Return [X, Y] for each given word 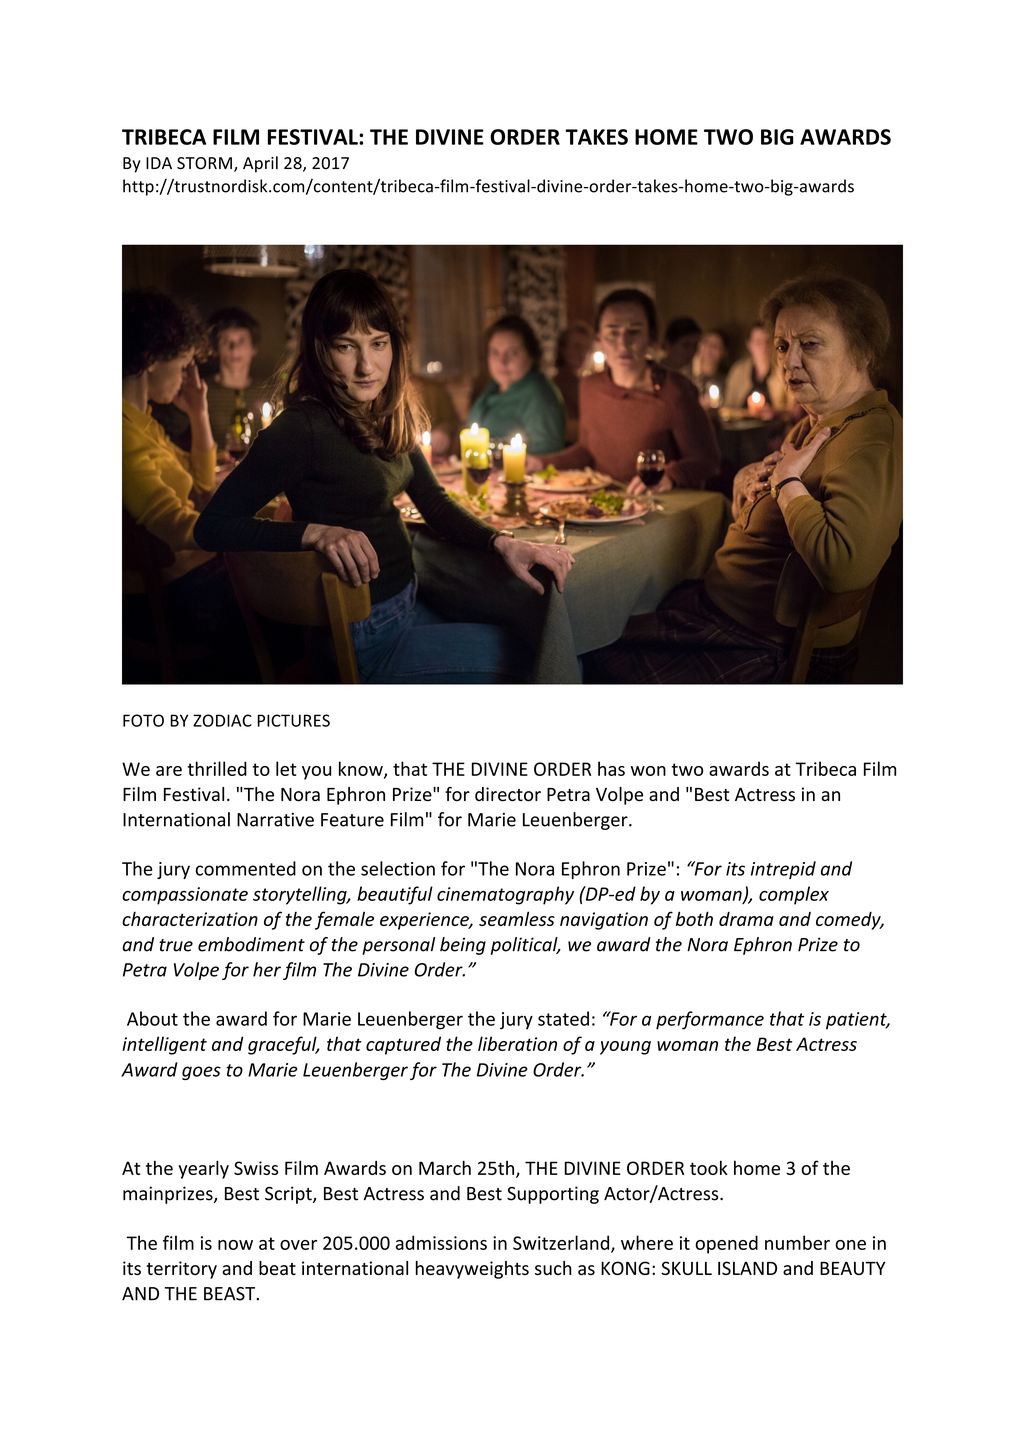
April [260, 164]
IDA [159, 163]
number [797, 1242]
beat [277, 1268]
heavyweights [472, 1270]
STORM [204, 163]
